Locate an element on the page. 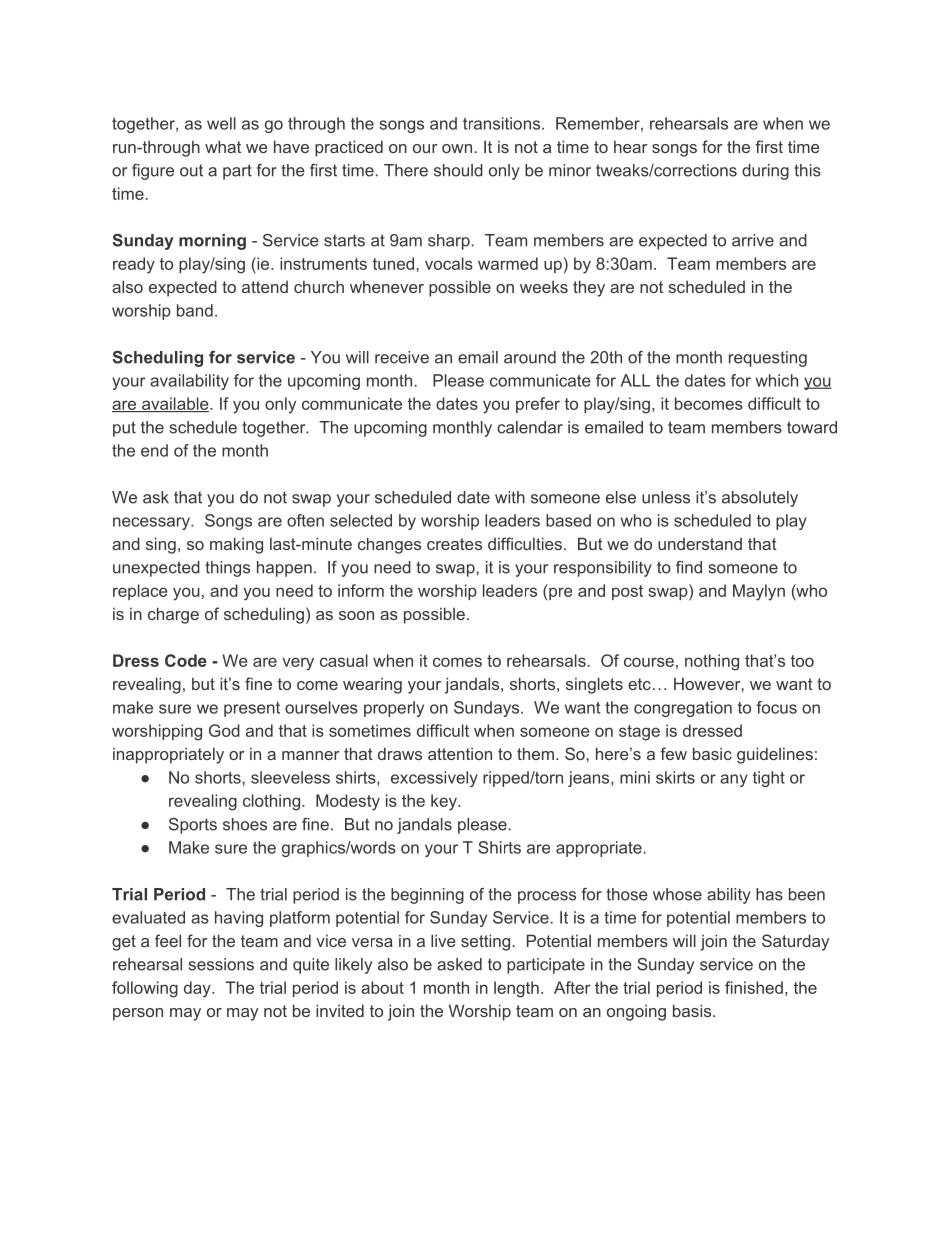 This image has width=952, height=1233. prefer is located at coordinates (538, 405).
